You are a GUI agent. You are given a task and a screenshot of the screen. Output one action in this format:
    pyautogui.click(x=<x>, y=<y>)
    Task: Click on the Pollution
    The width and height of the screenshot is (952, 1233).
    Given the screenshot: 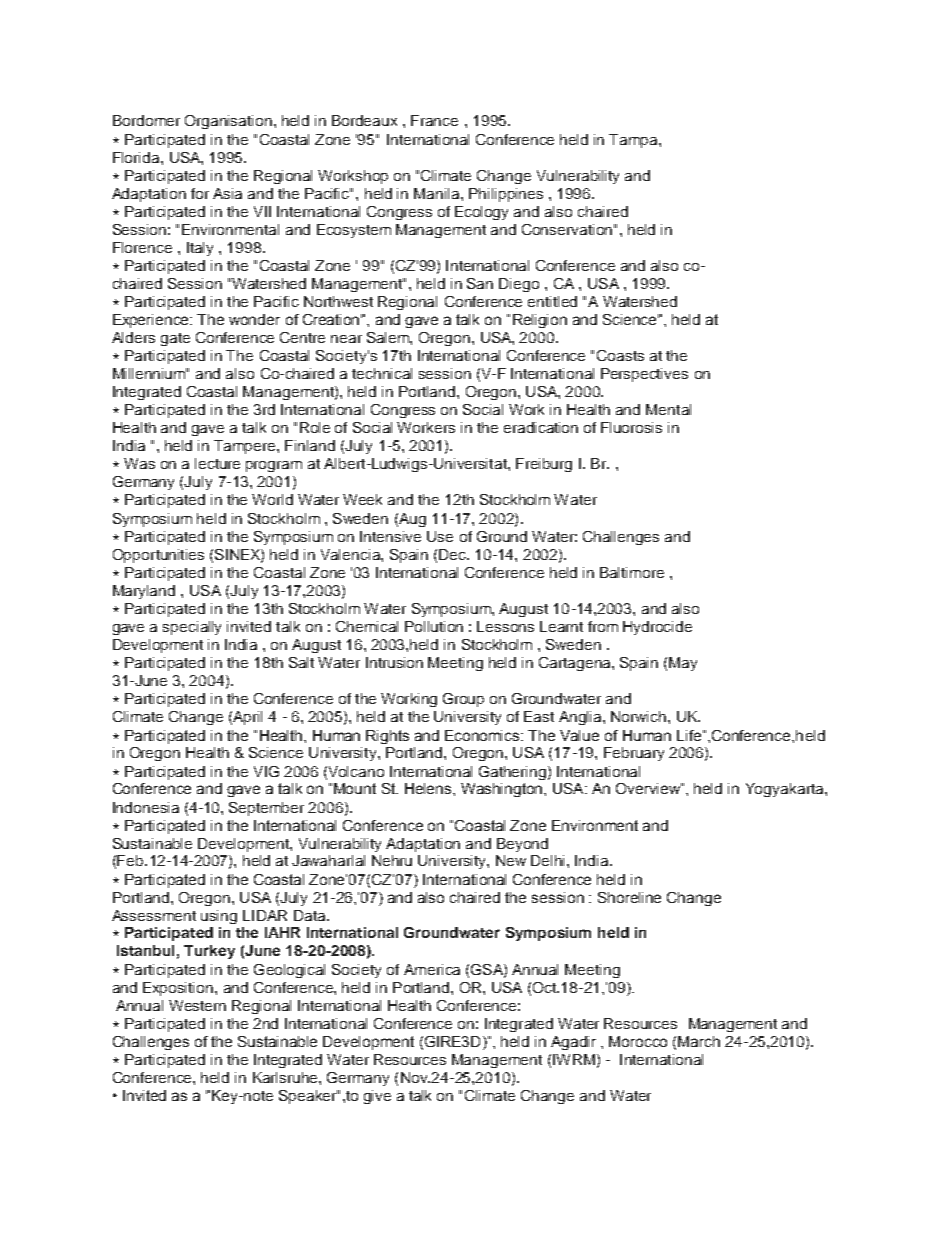 What is the action you would take?
    pyautogui.click(x=434, y=626)
